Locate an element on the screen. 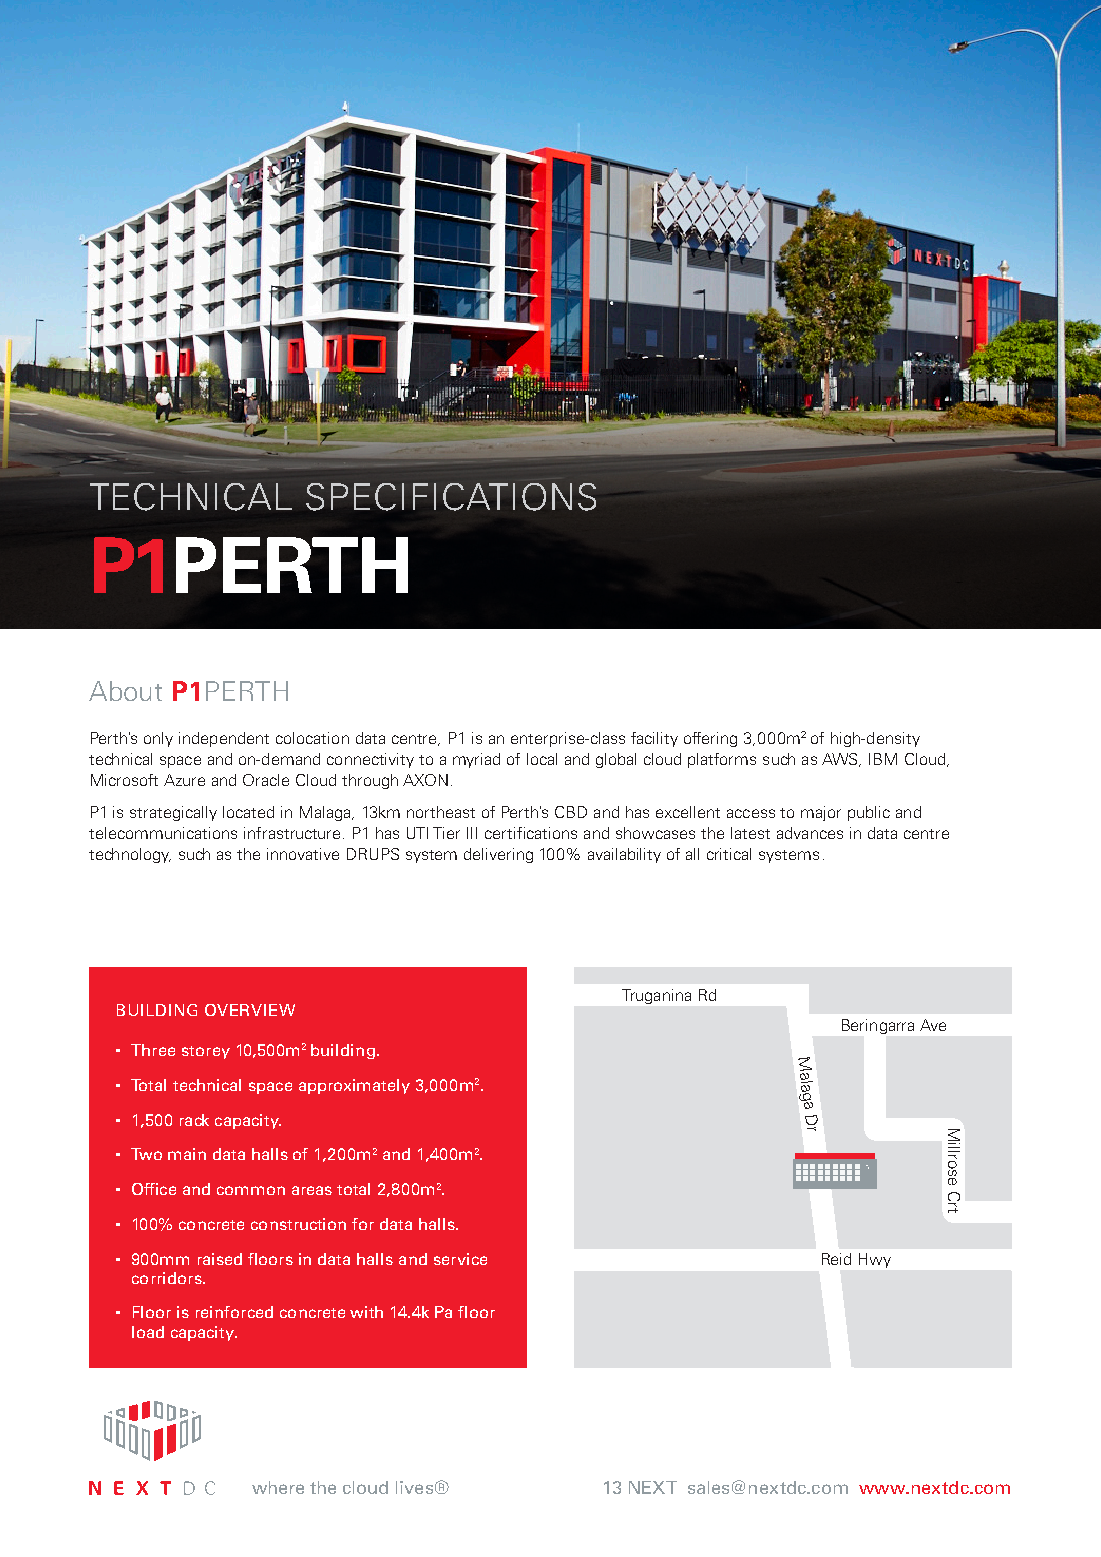  Reid is located at coordinates (836, 1259).
